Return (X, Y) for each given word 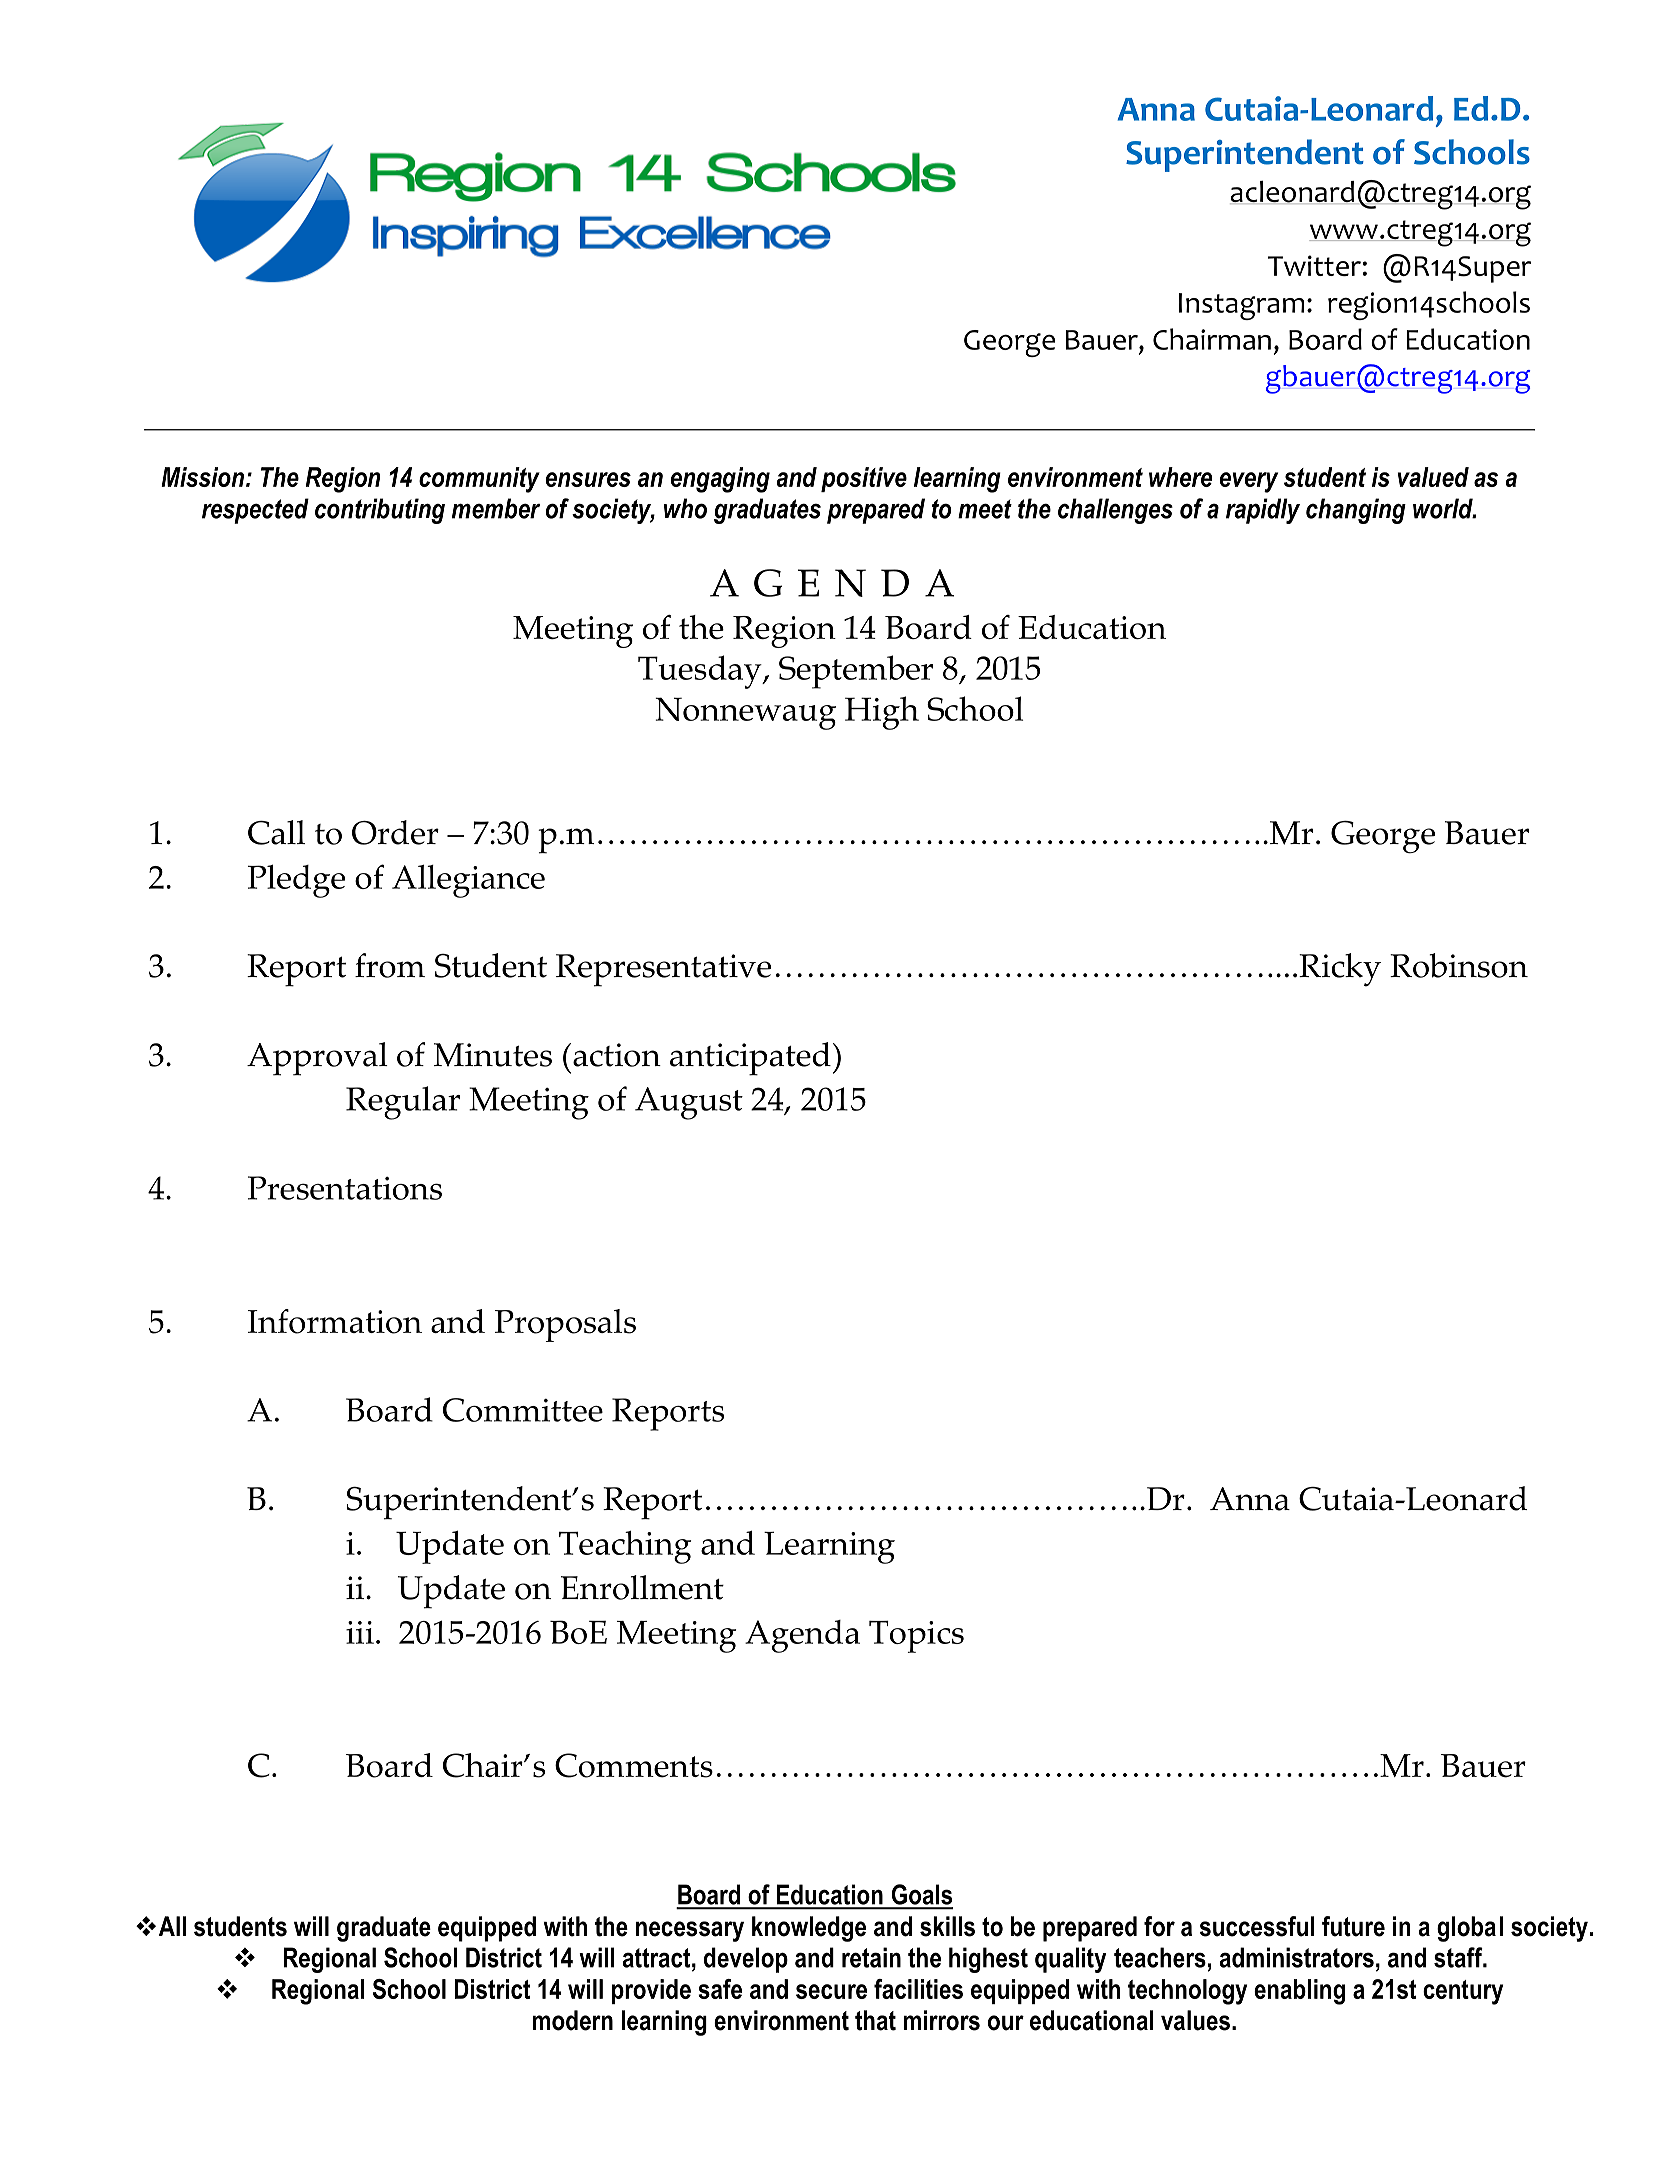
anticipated (750, 1059)
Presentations (345, 1188)
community (479, 480)
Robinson (1459, 965)
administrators (1297, 1957)
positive (864, 479)
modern (573, 2020)
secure (831, 1991)
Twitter (1314, 265)
